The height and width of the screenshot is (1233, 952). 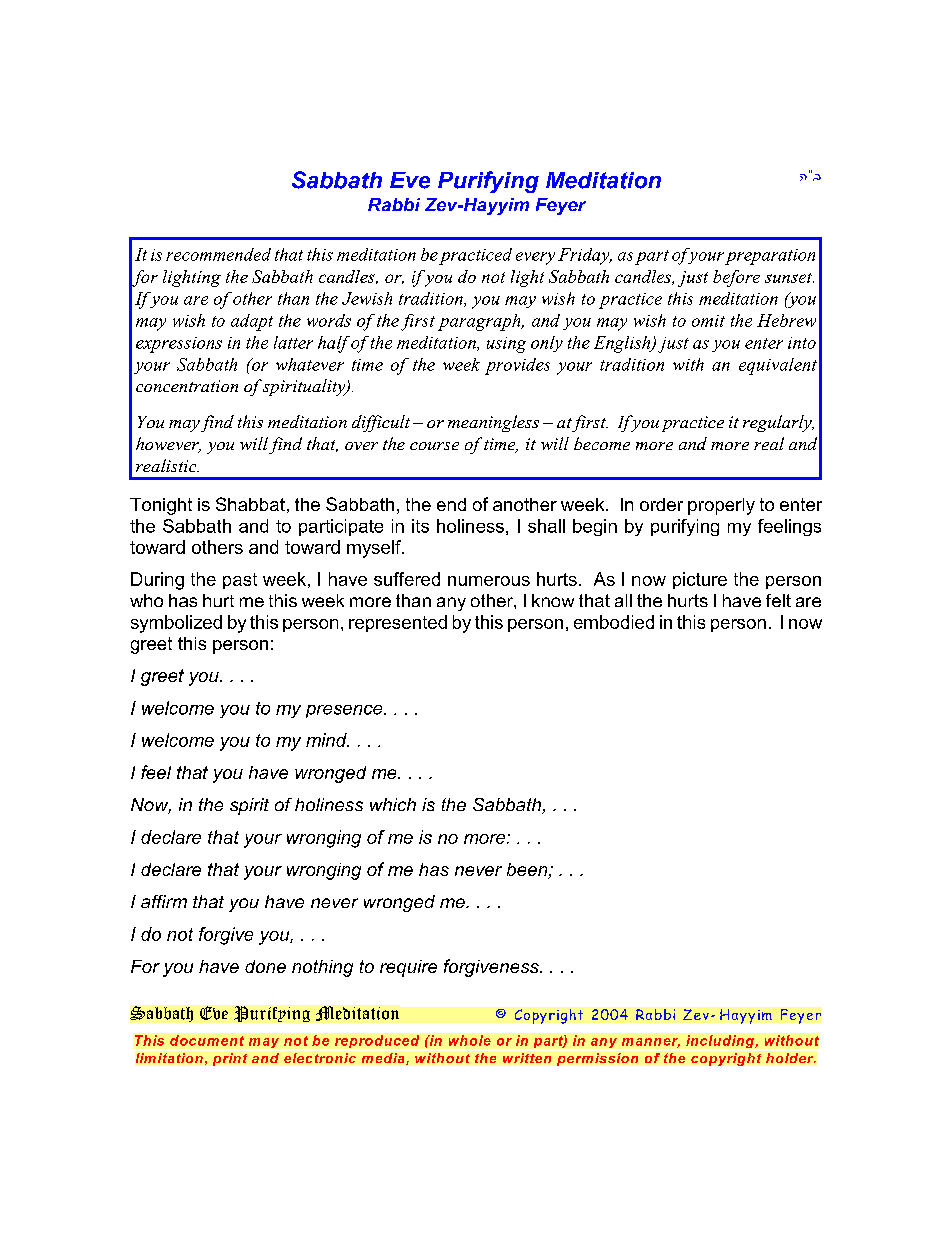 I want to click on recommended, so click(x=218, y=254).
